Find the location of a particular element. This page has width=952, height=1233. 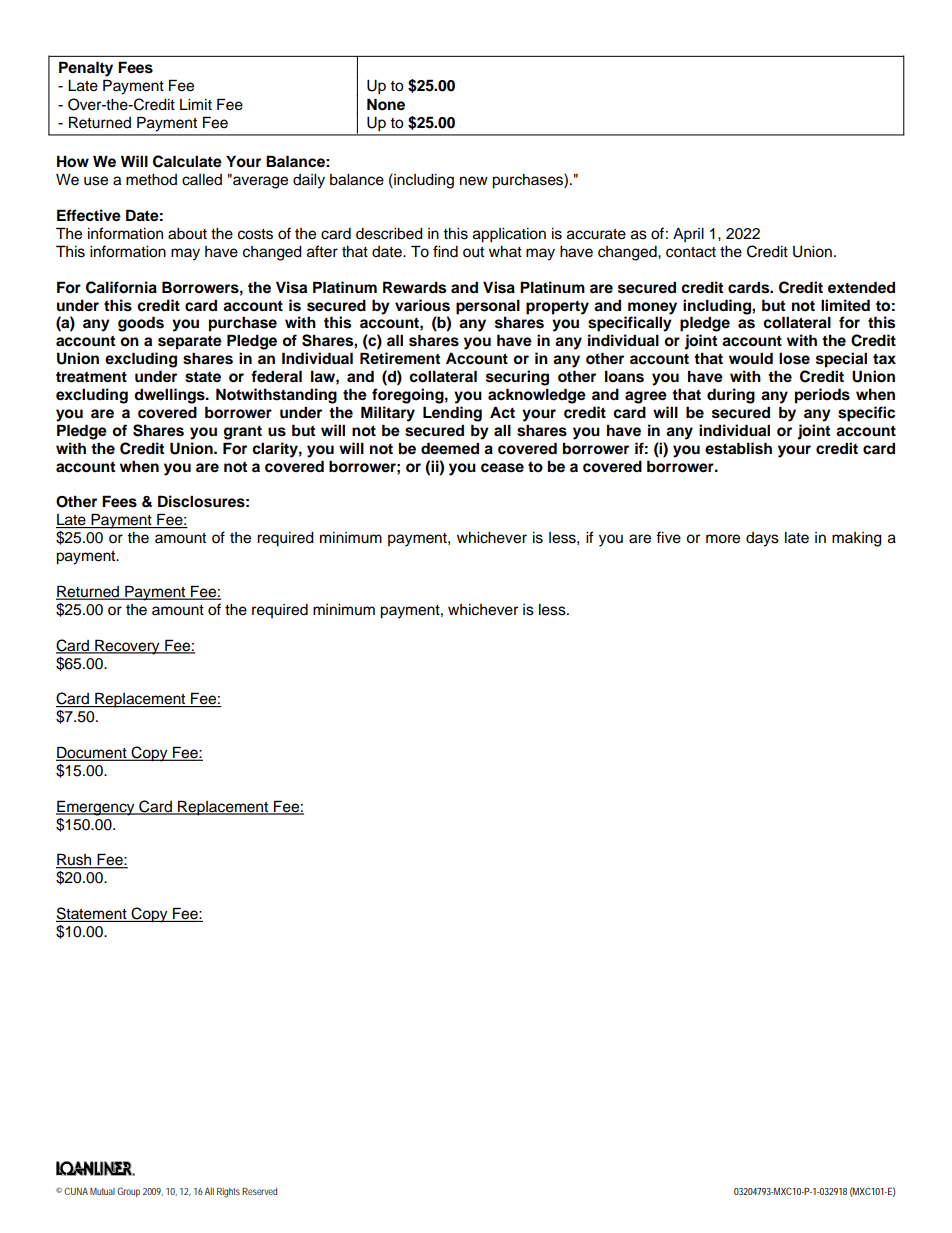

contact is located at coordinates (691, 252).
